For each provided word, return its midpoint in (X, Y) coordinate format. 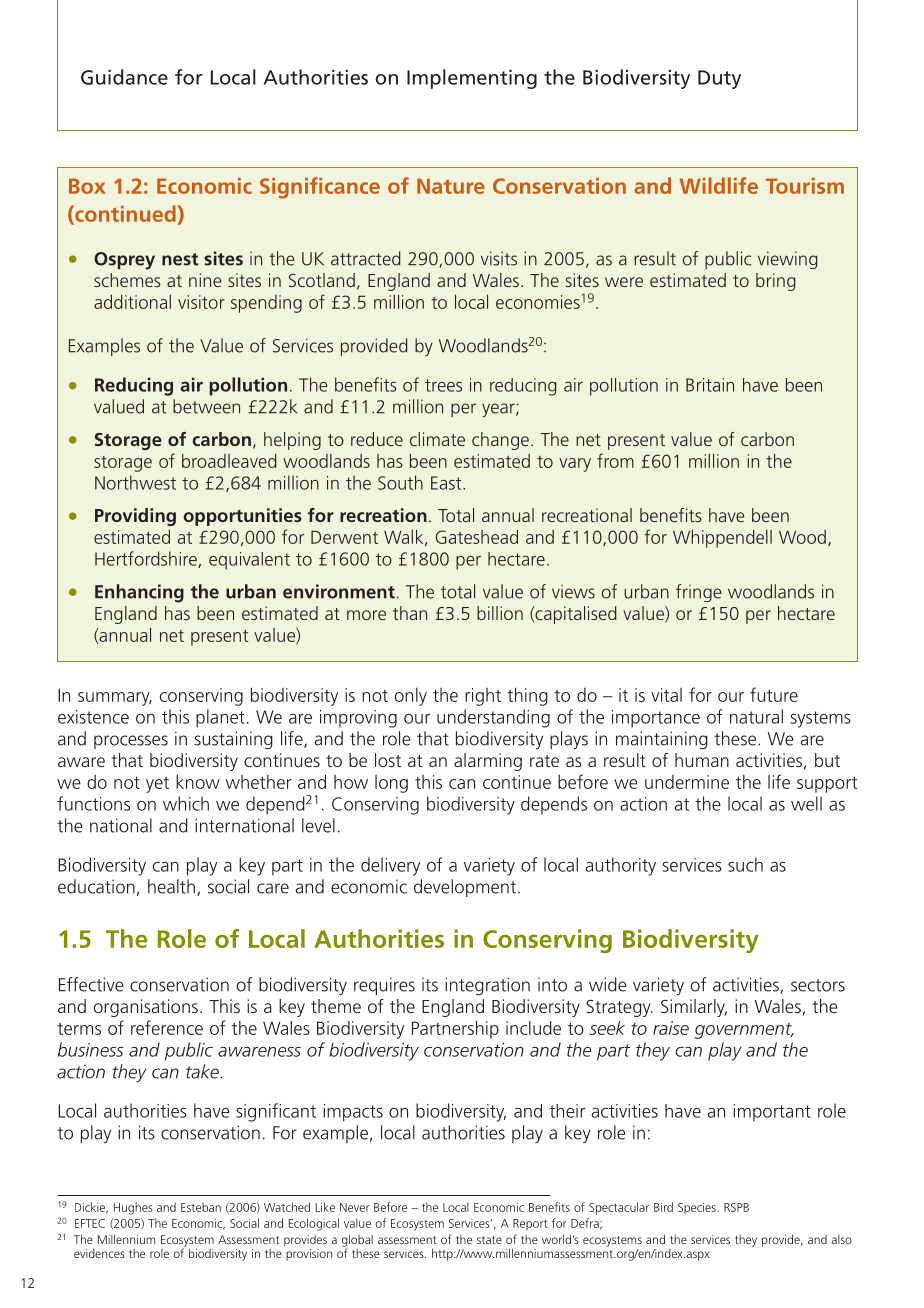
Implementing (472, 79)
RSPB (736, 1207)
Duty (719, 79)
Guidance (124, 77)
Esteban (201, 1207)
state (489, 1240)
